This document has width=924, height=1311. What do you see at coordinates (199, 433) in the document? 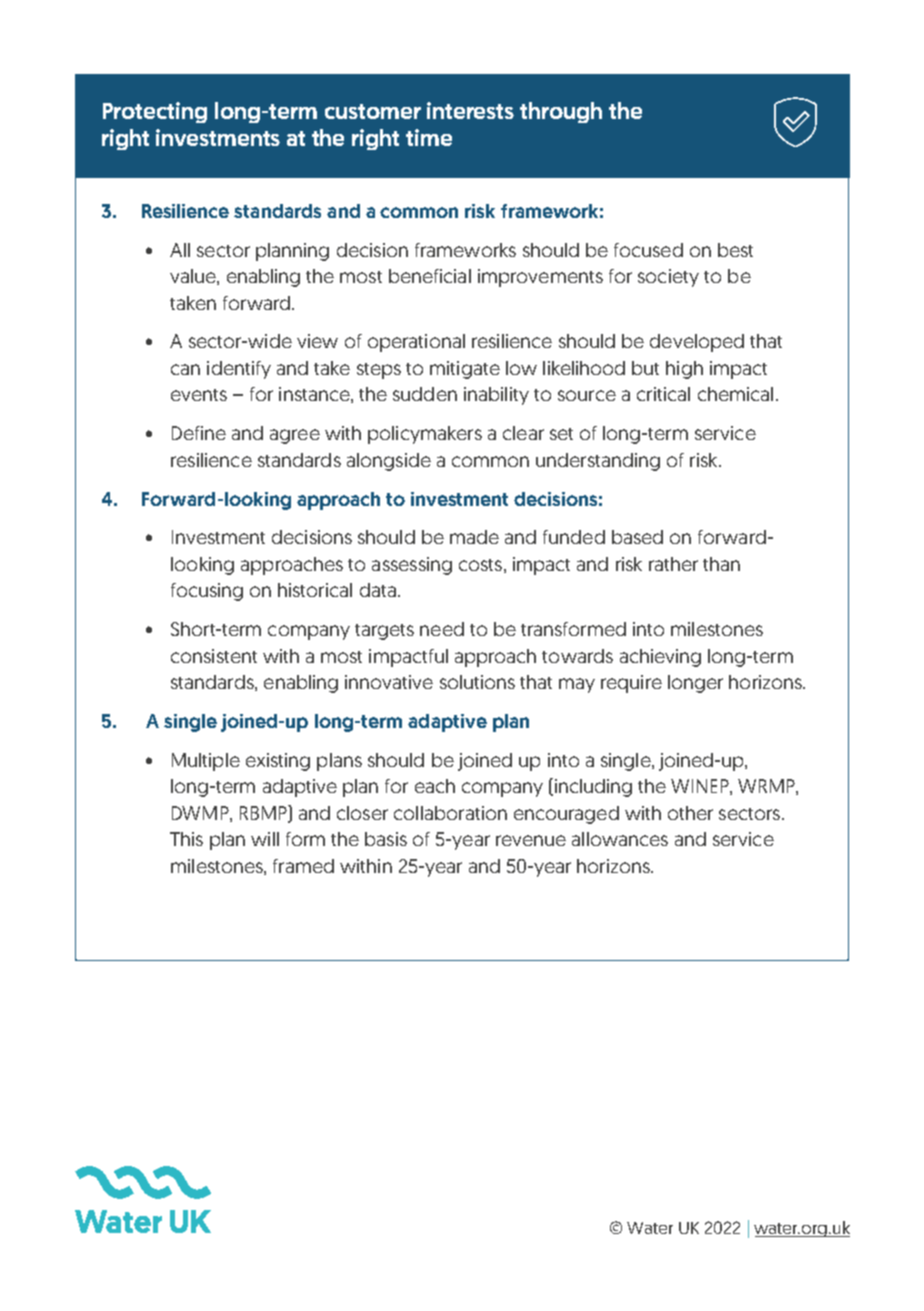
I see `Define` at bounding box center [199, 433].
